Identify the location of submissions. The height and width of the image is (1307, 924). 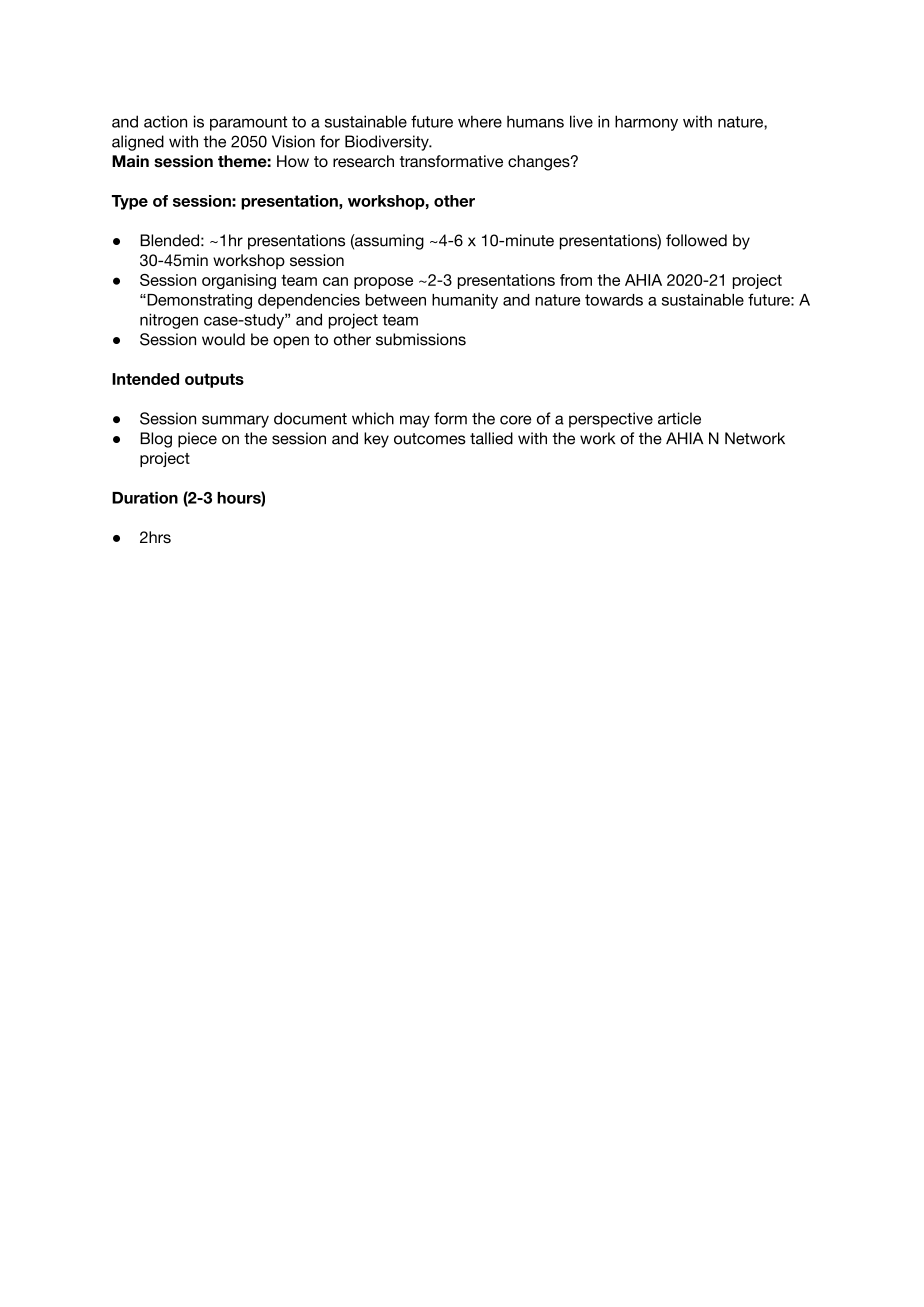
(421, 339).
